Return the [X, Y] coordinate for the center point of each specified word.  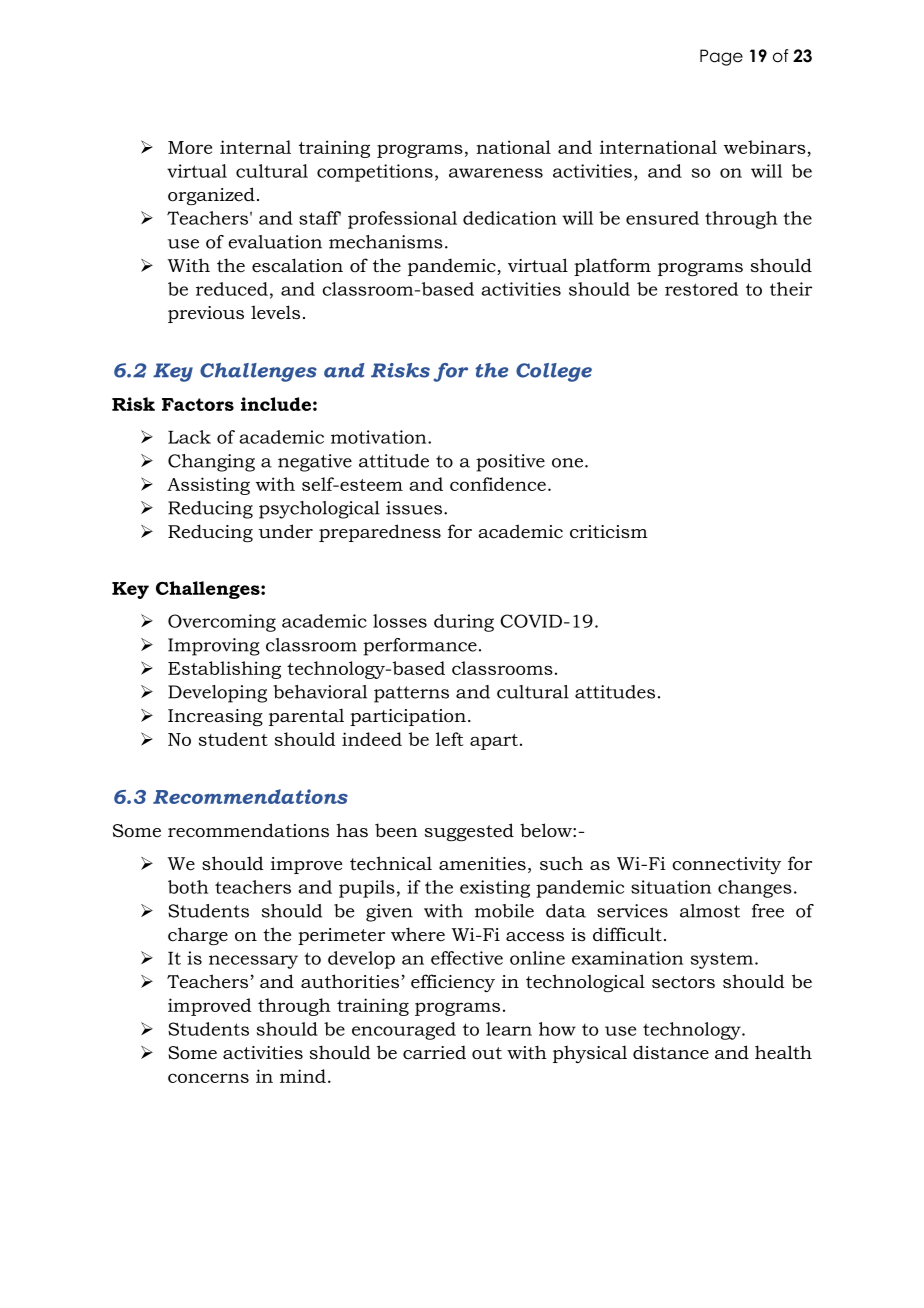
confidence [498, 484]
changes [755, 889]
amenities [482, 864]
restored [701, 289]
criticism [609, 532]
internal [255, 147]
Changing [211, 463]
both [188, 887]
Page [721, 57]
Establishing [224, 670]
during [464, 623]
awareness [496, 173]
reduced [232, 289]
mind [303, 1076]
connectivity [726, 865]
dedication [510, 218]
